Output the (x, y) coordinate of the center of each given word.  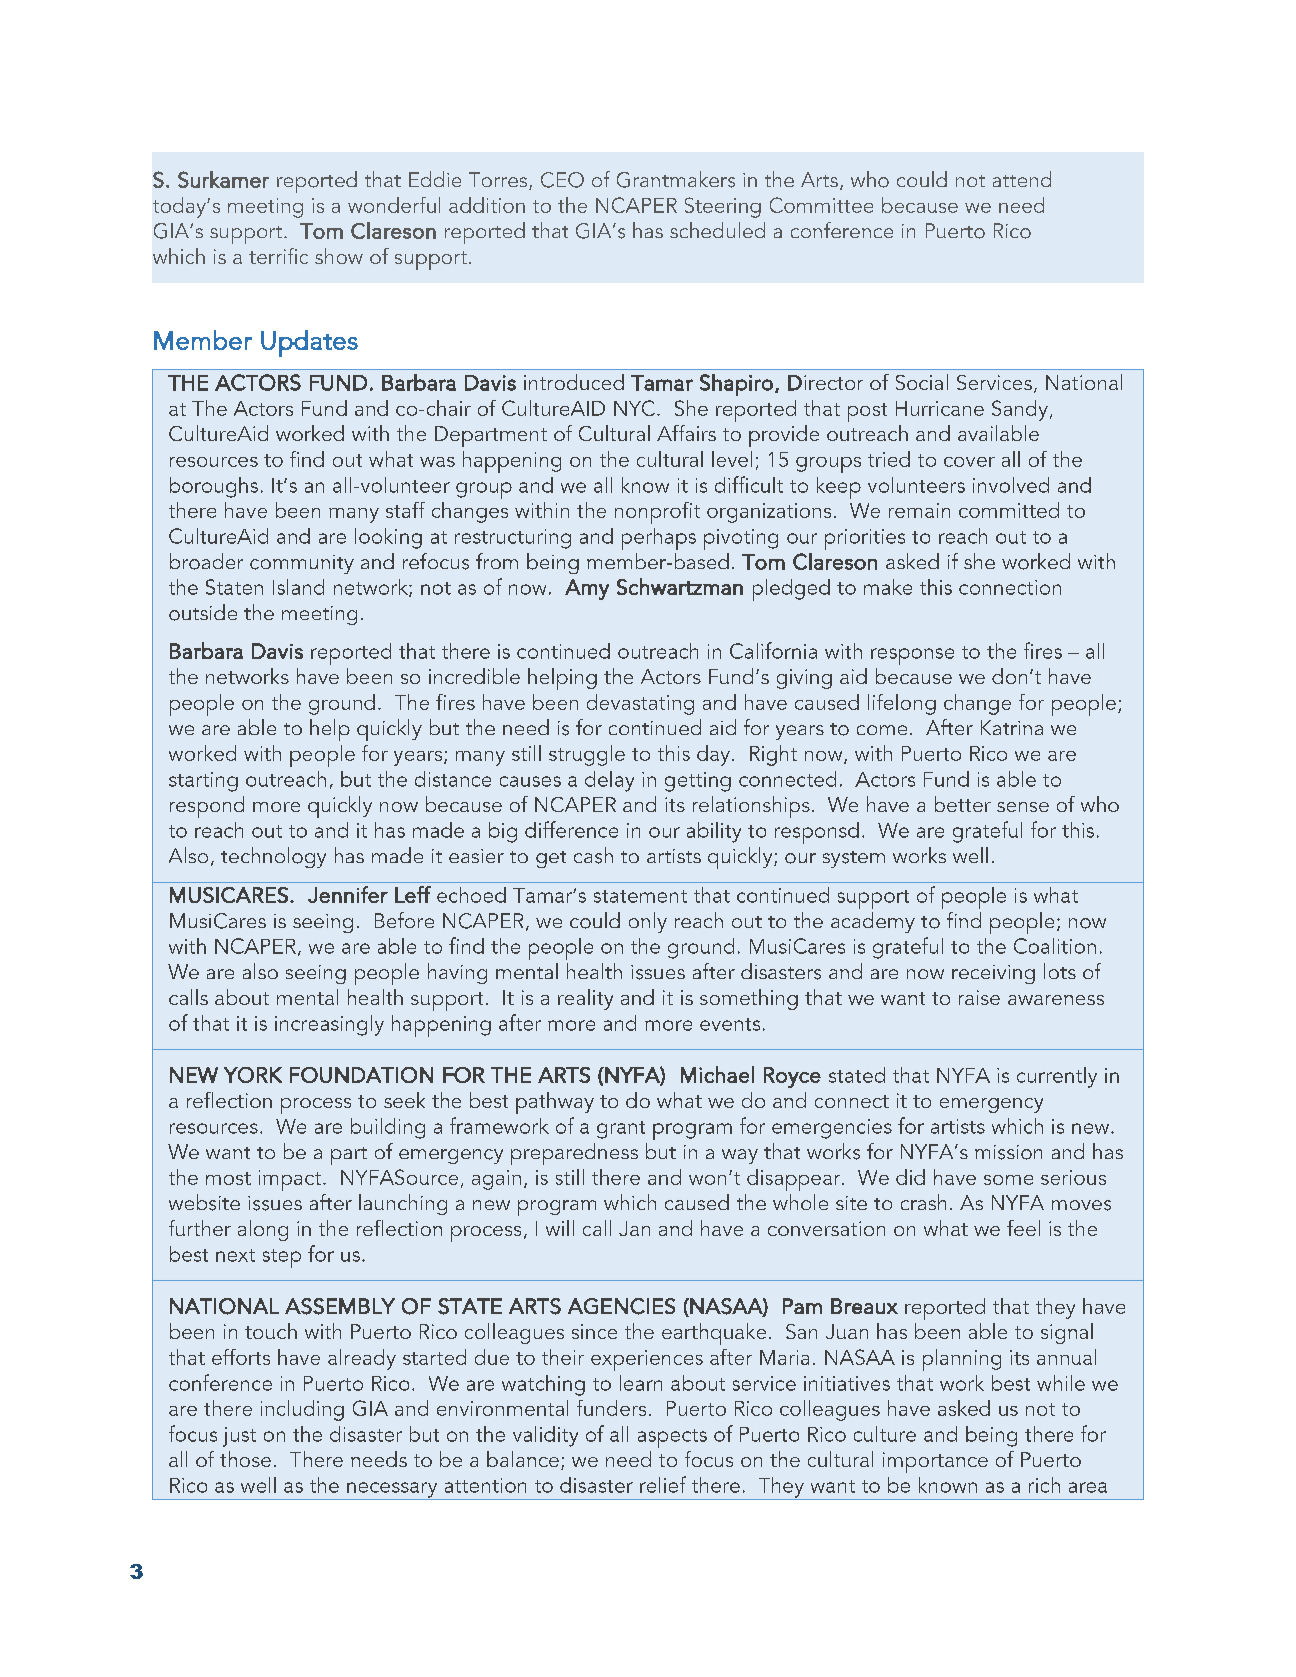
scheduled (717, 230)
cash (593, 855)
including (302, 1410)
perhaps (659, 539)
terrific (278, 256)
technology (273, 857)
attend (1022, 179)
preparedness (574, 1154)
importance (935, 1462)
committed (1009, 510)
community (302, 564)
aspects (672, 1438)
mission (1008, 1152)
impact (290, 1180)
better (963, 804)
